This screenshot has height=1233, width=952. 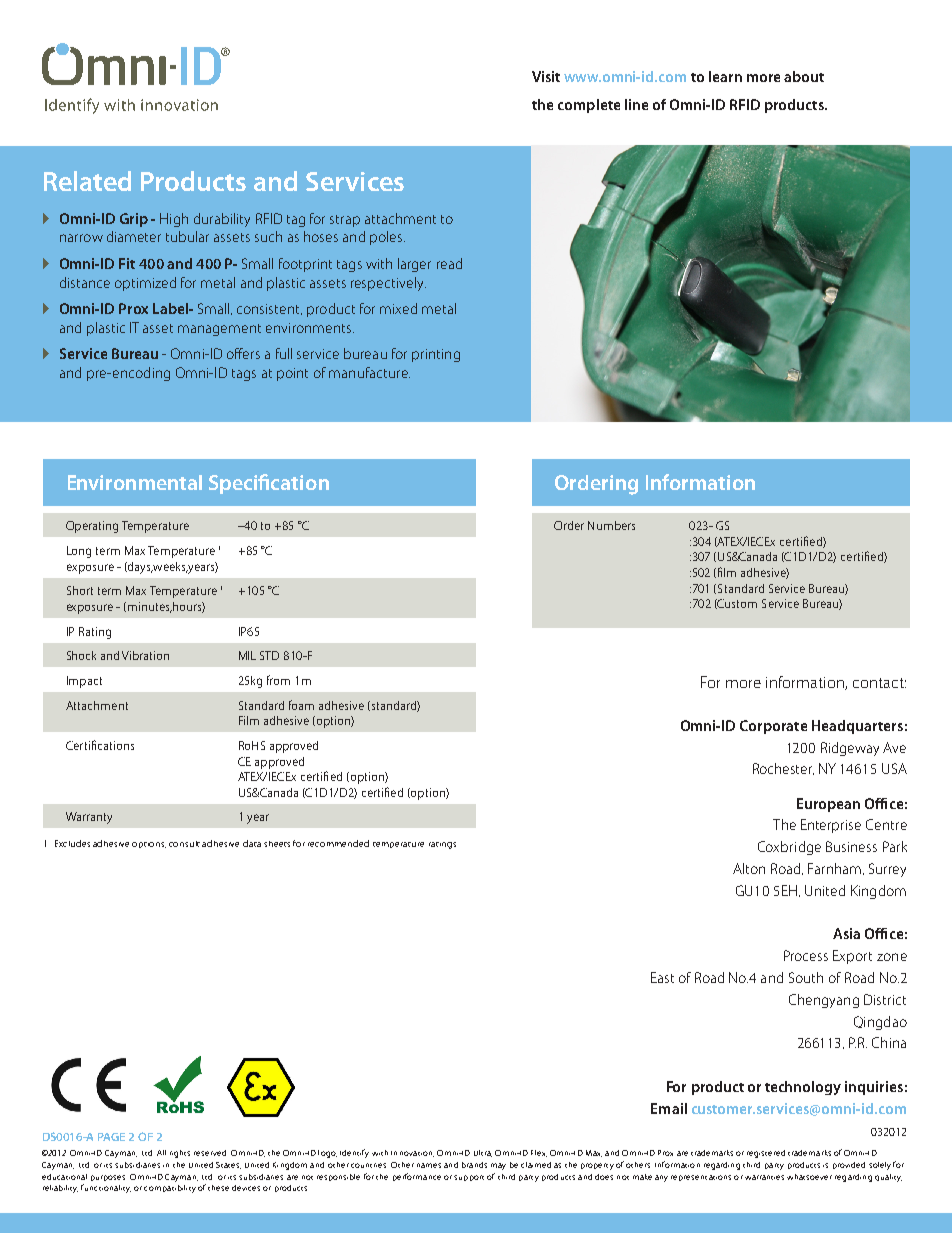 I want to click on foam, so click(x=301, y=705).
